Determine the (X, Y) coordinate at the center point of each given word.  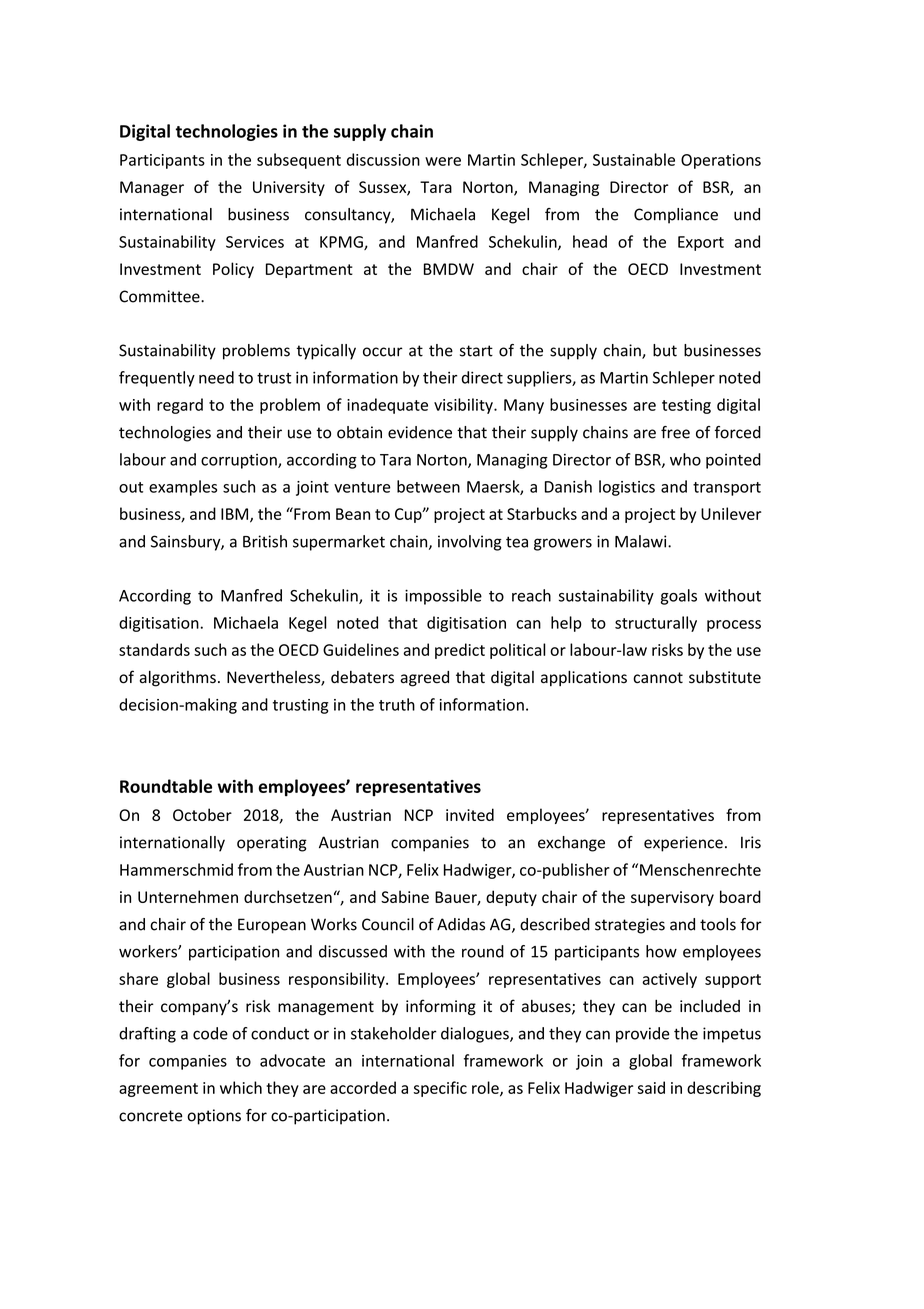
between (428, 486)
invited (470, 814)
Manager (152, 188)
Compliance (676, 216)
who (685, 459)
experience (683, 844)
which (241, 1087)
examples (183, 488)
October (202, 814)
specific (440, 1089)
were (443, 161)
